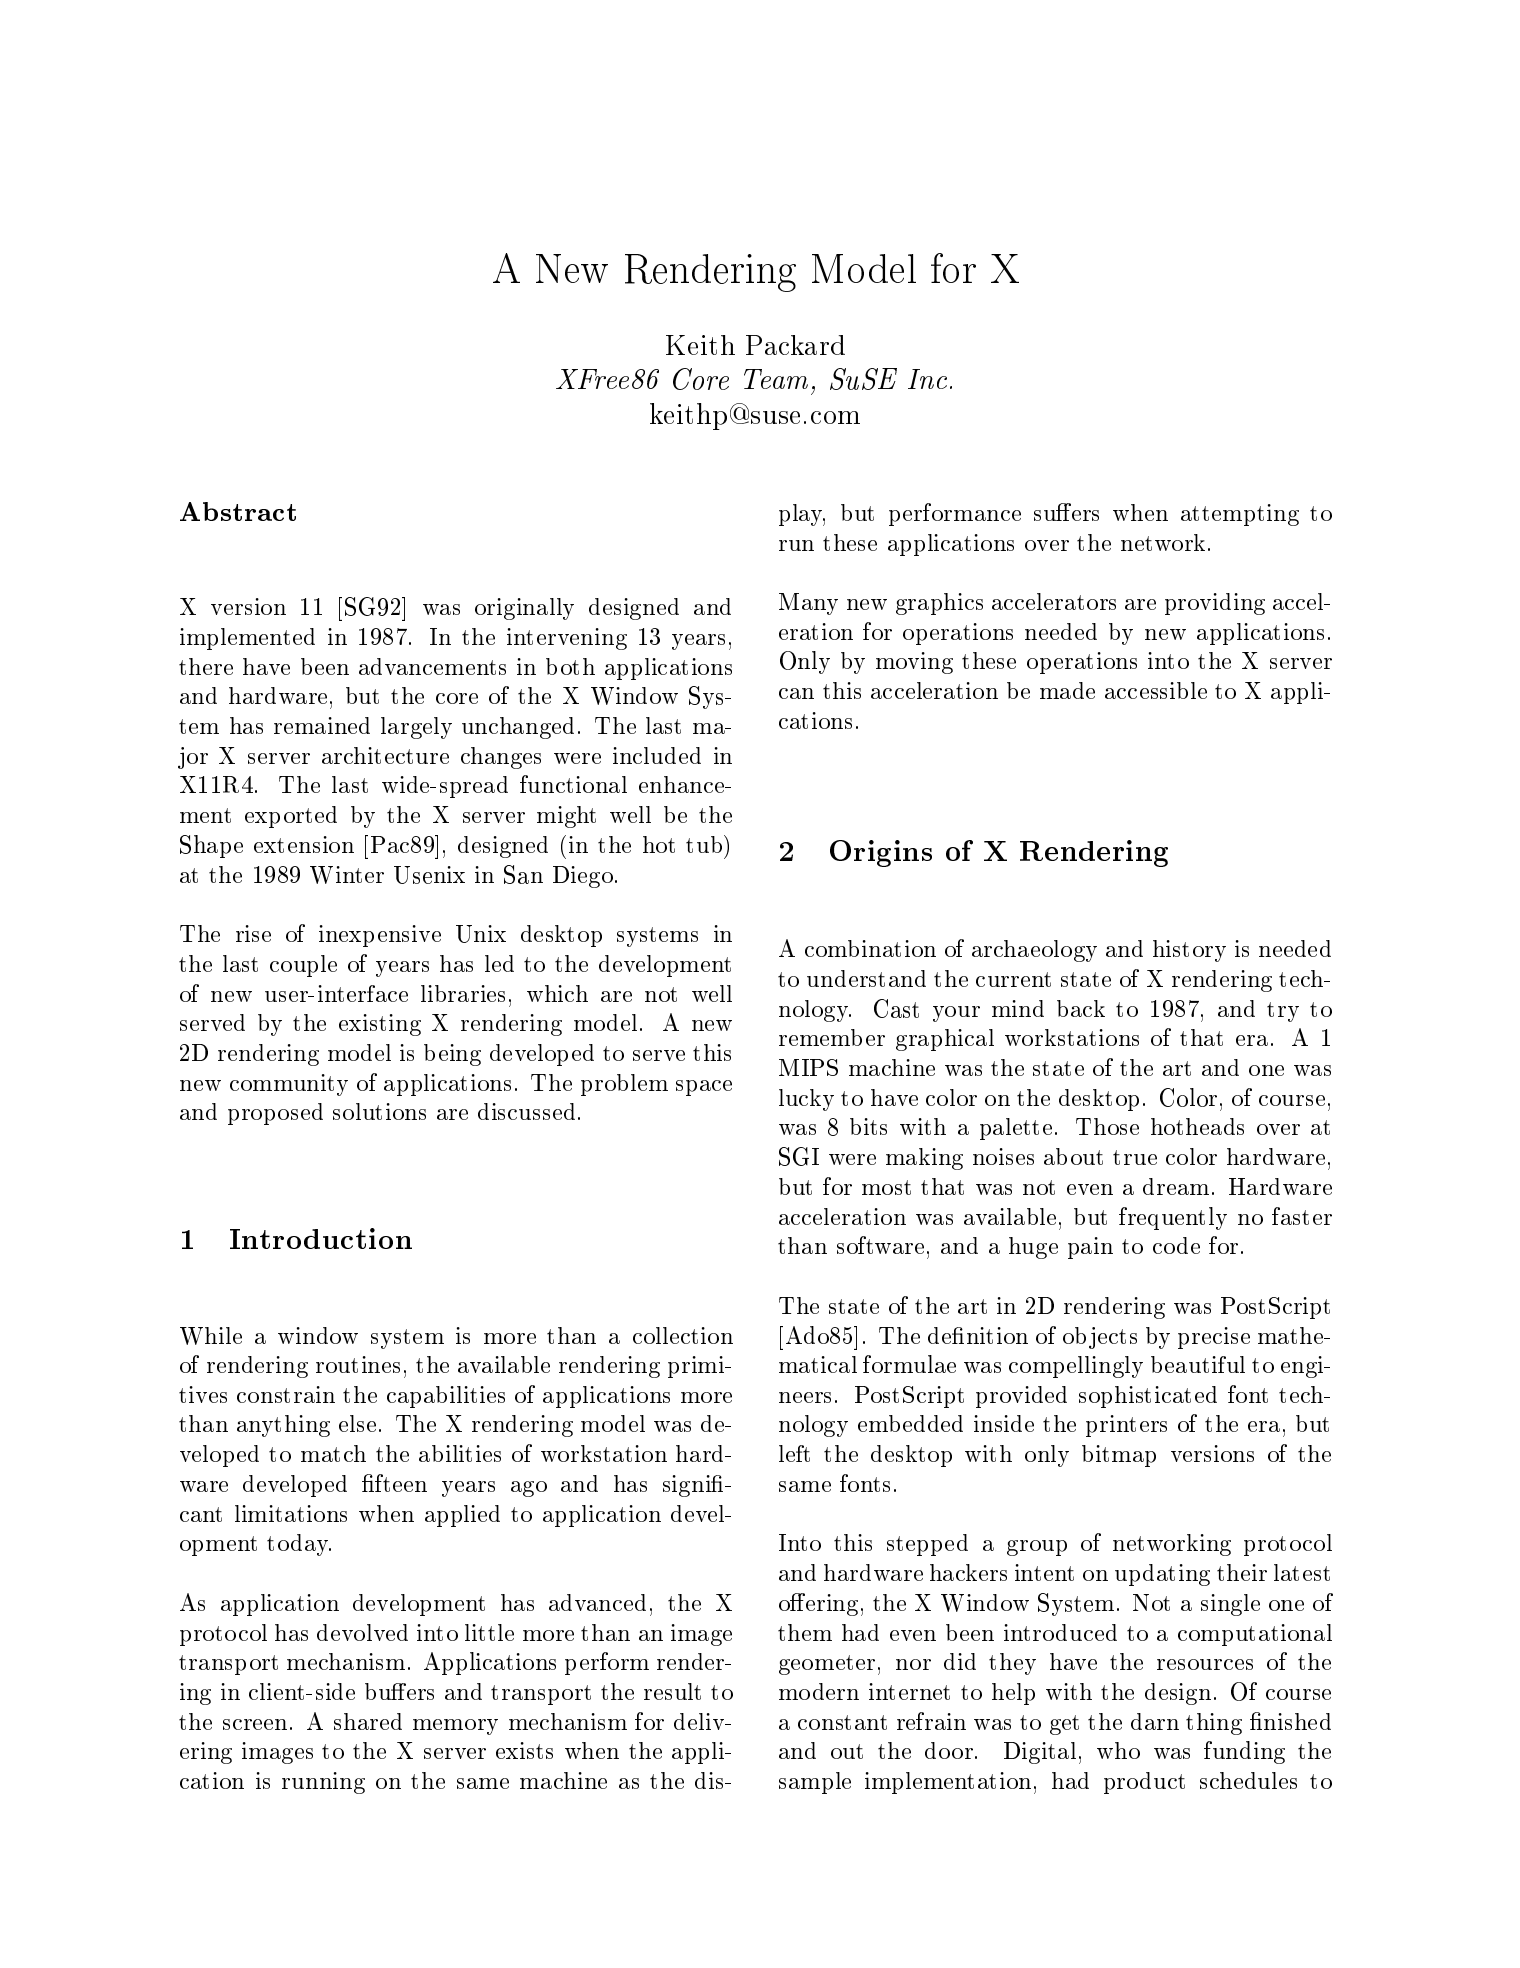 The width and height of the document is (1520, 1968). What do you see at coordinates (368, 1721) in the document?
I see `shared` at bounding box center [368, 1721].
